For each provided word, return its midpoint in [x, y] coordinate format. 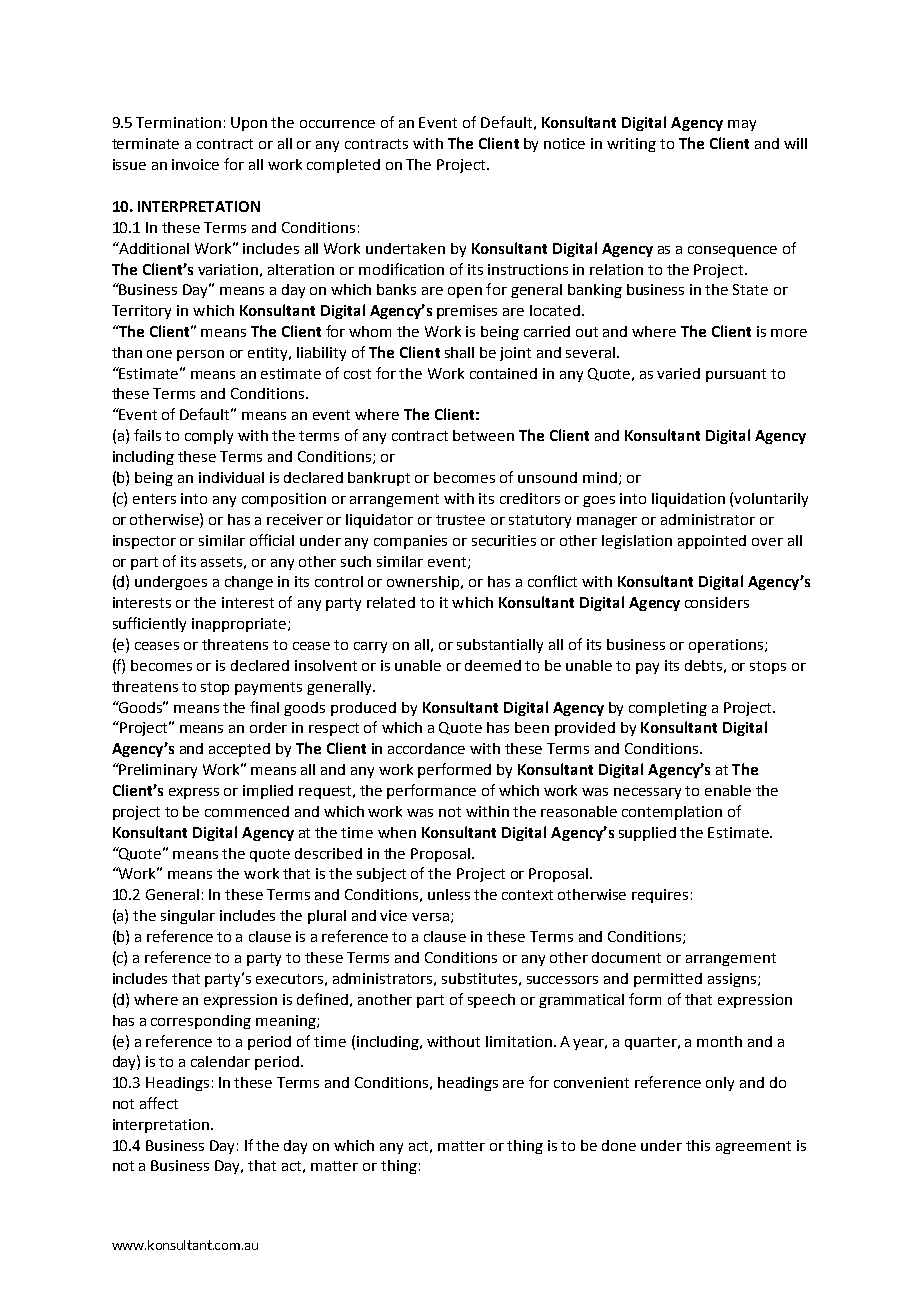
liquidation [688, 500]
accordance [426, 748]
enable [728, 790]
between [483, 435]
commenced [247, 811]
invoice [195, 164]
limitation [519, 1041]
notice [564, 143]
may [742, 125]
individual [231, 477]
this [698, 1145]
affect [159, 1103]
